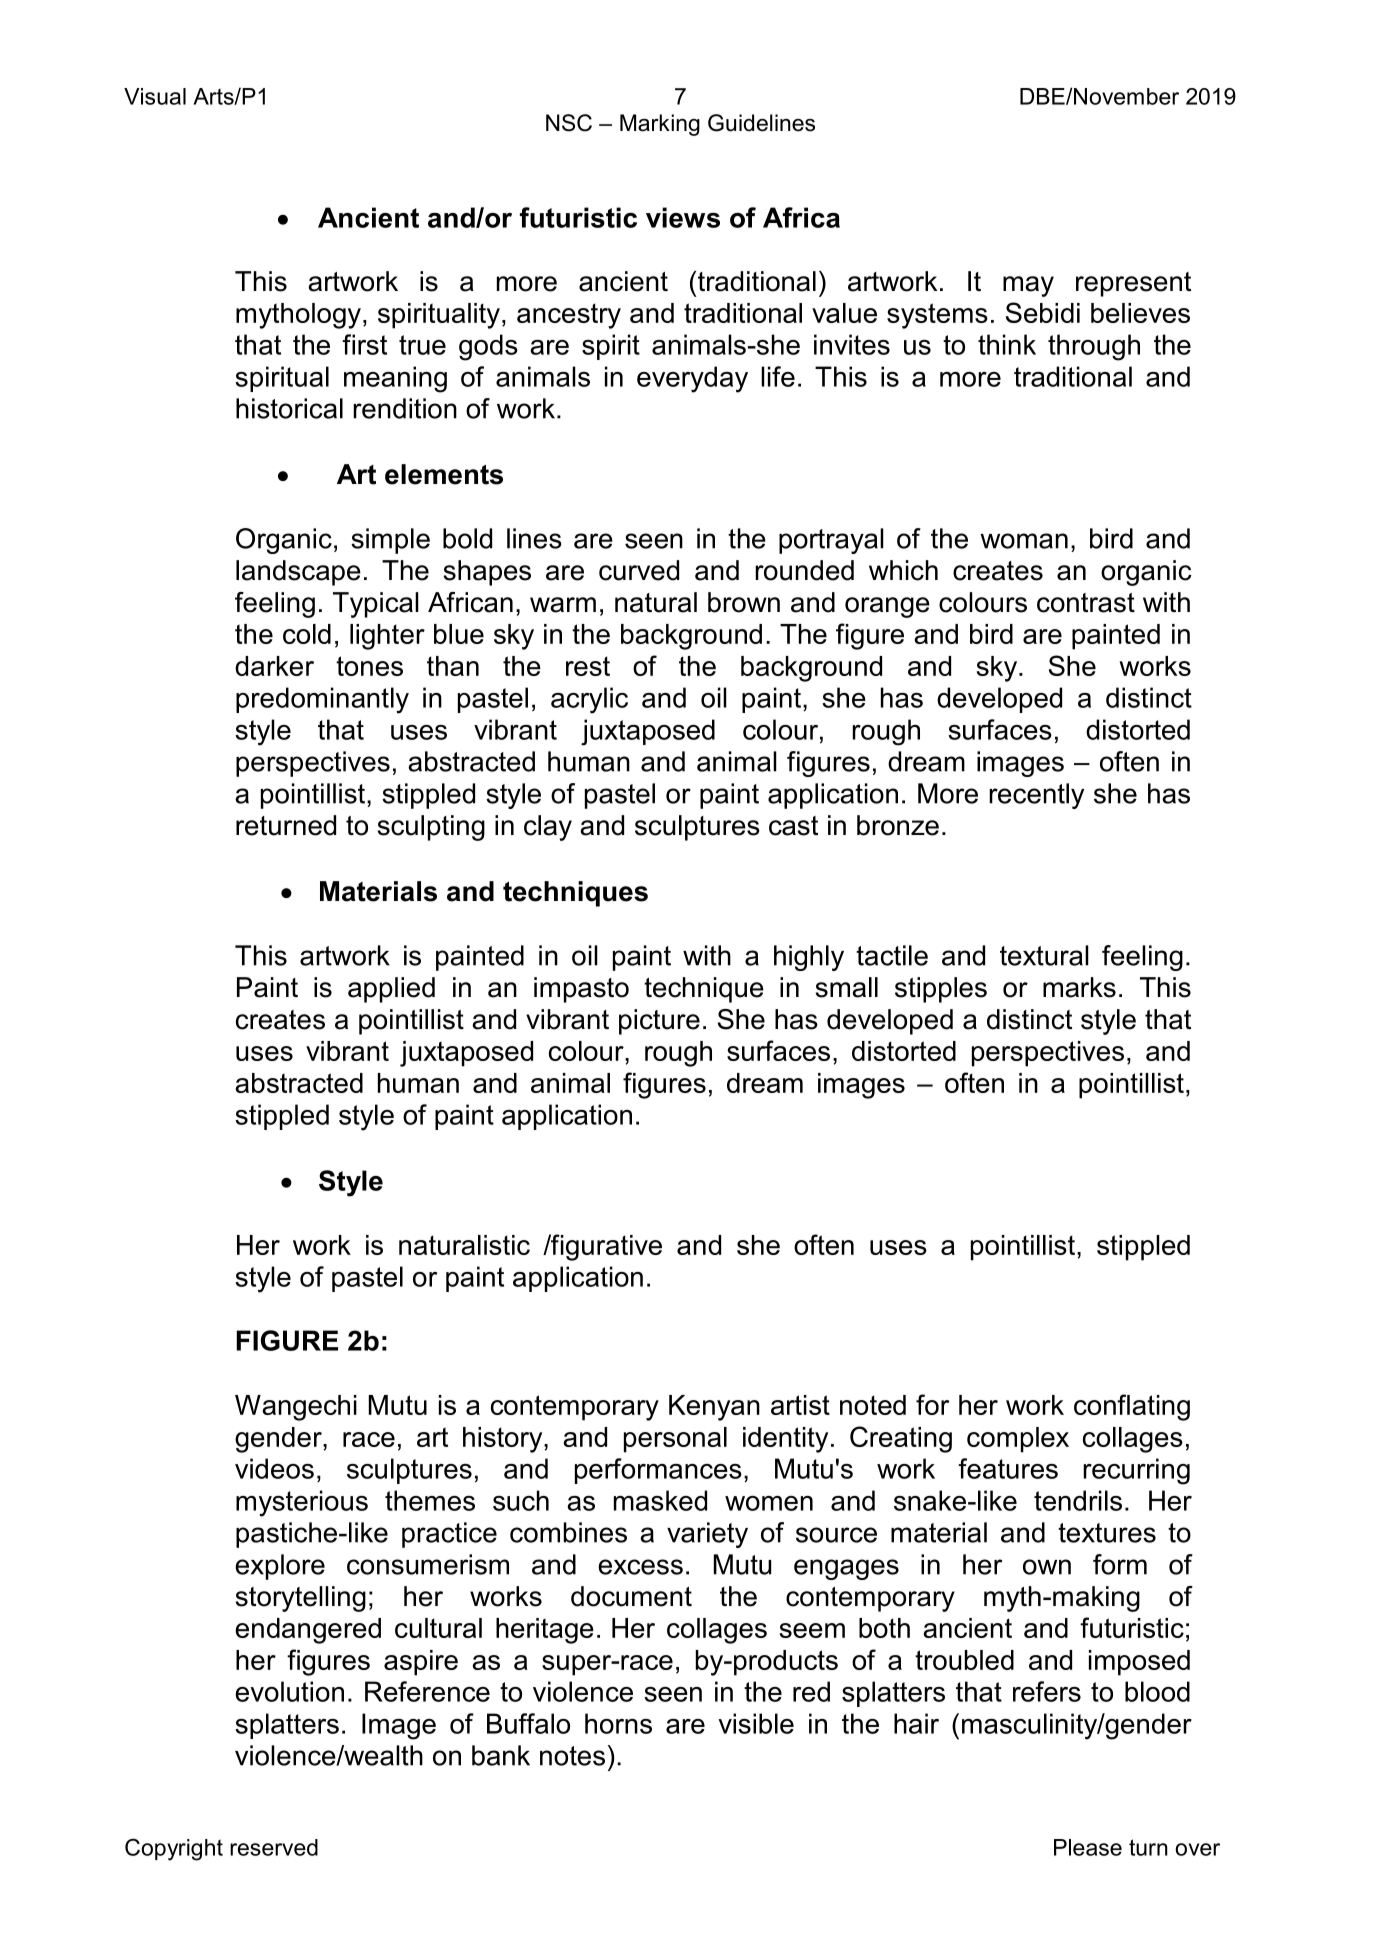 The image size is (1374, 1944). I want to click on Marking, so click(660, 125).
